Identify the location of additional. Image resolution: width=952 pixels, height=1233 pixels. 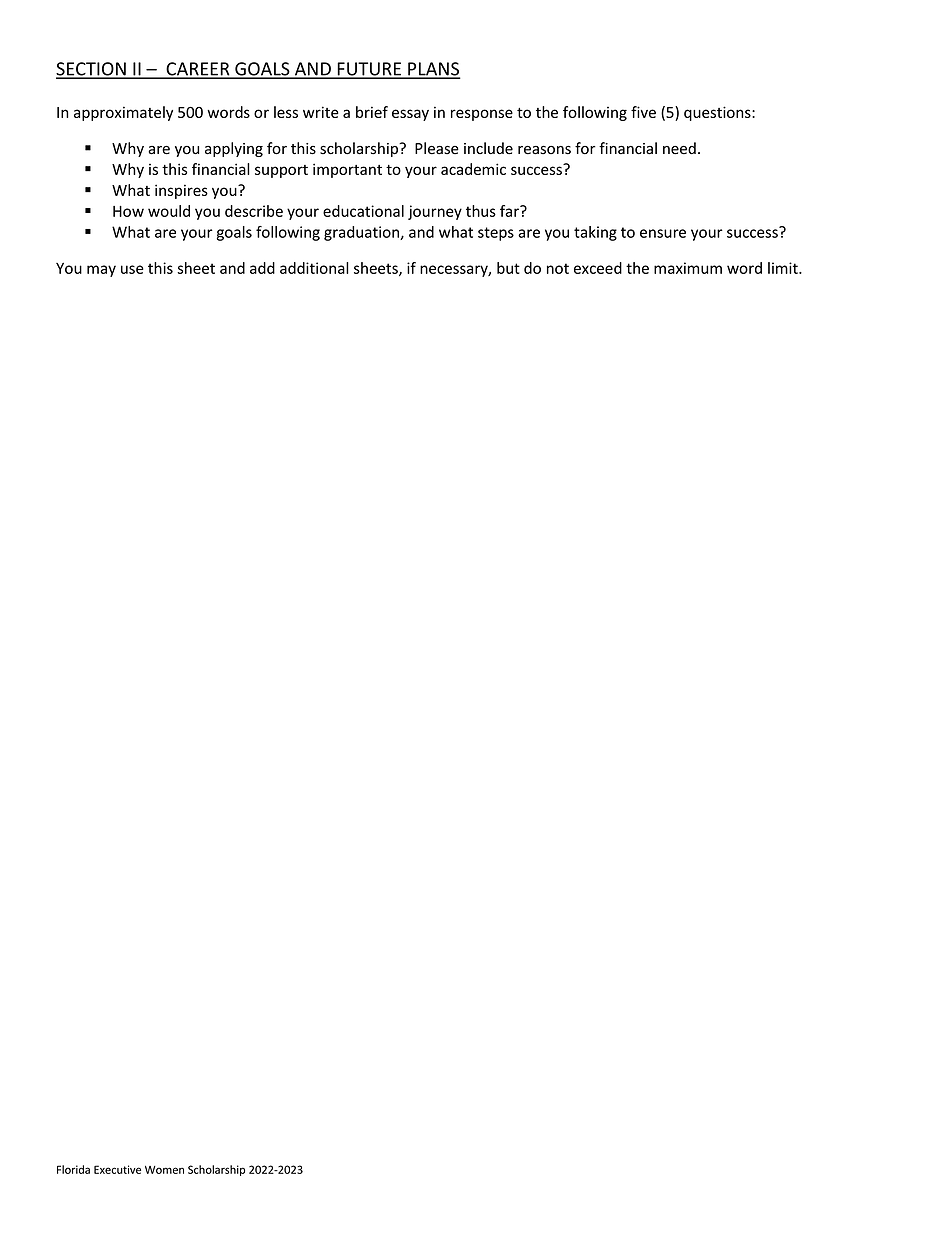
(314, 268).
